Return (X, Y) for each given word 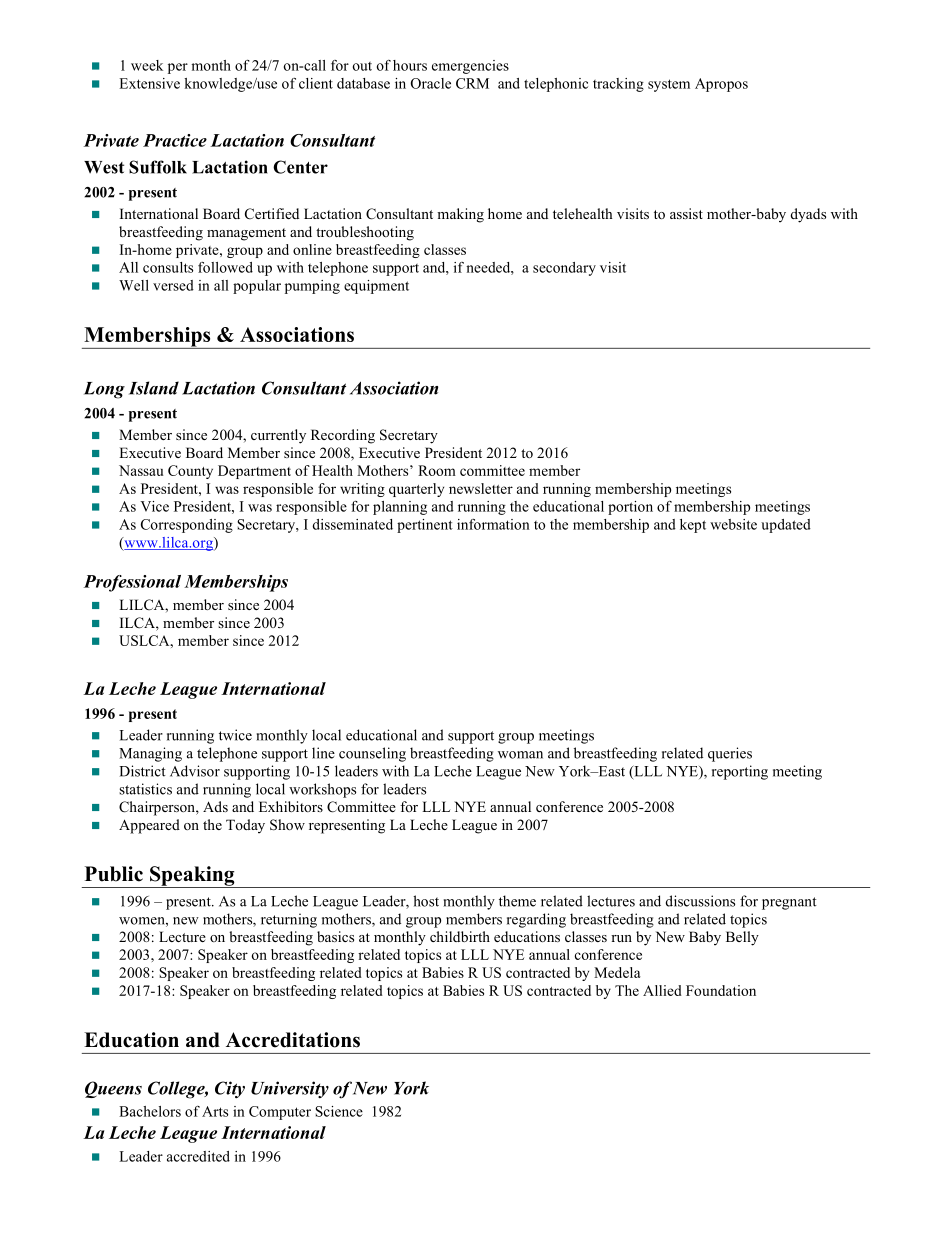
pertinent (425, 526)
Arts (215, 1111)
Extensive (149, 83)
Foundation (721, 990)
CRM (472, 83)
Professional (132, 583)
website (733, 524)
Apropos (721, 85)
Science (339, 1111)
